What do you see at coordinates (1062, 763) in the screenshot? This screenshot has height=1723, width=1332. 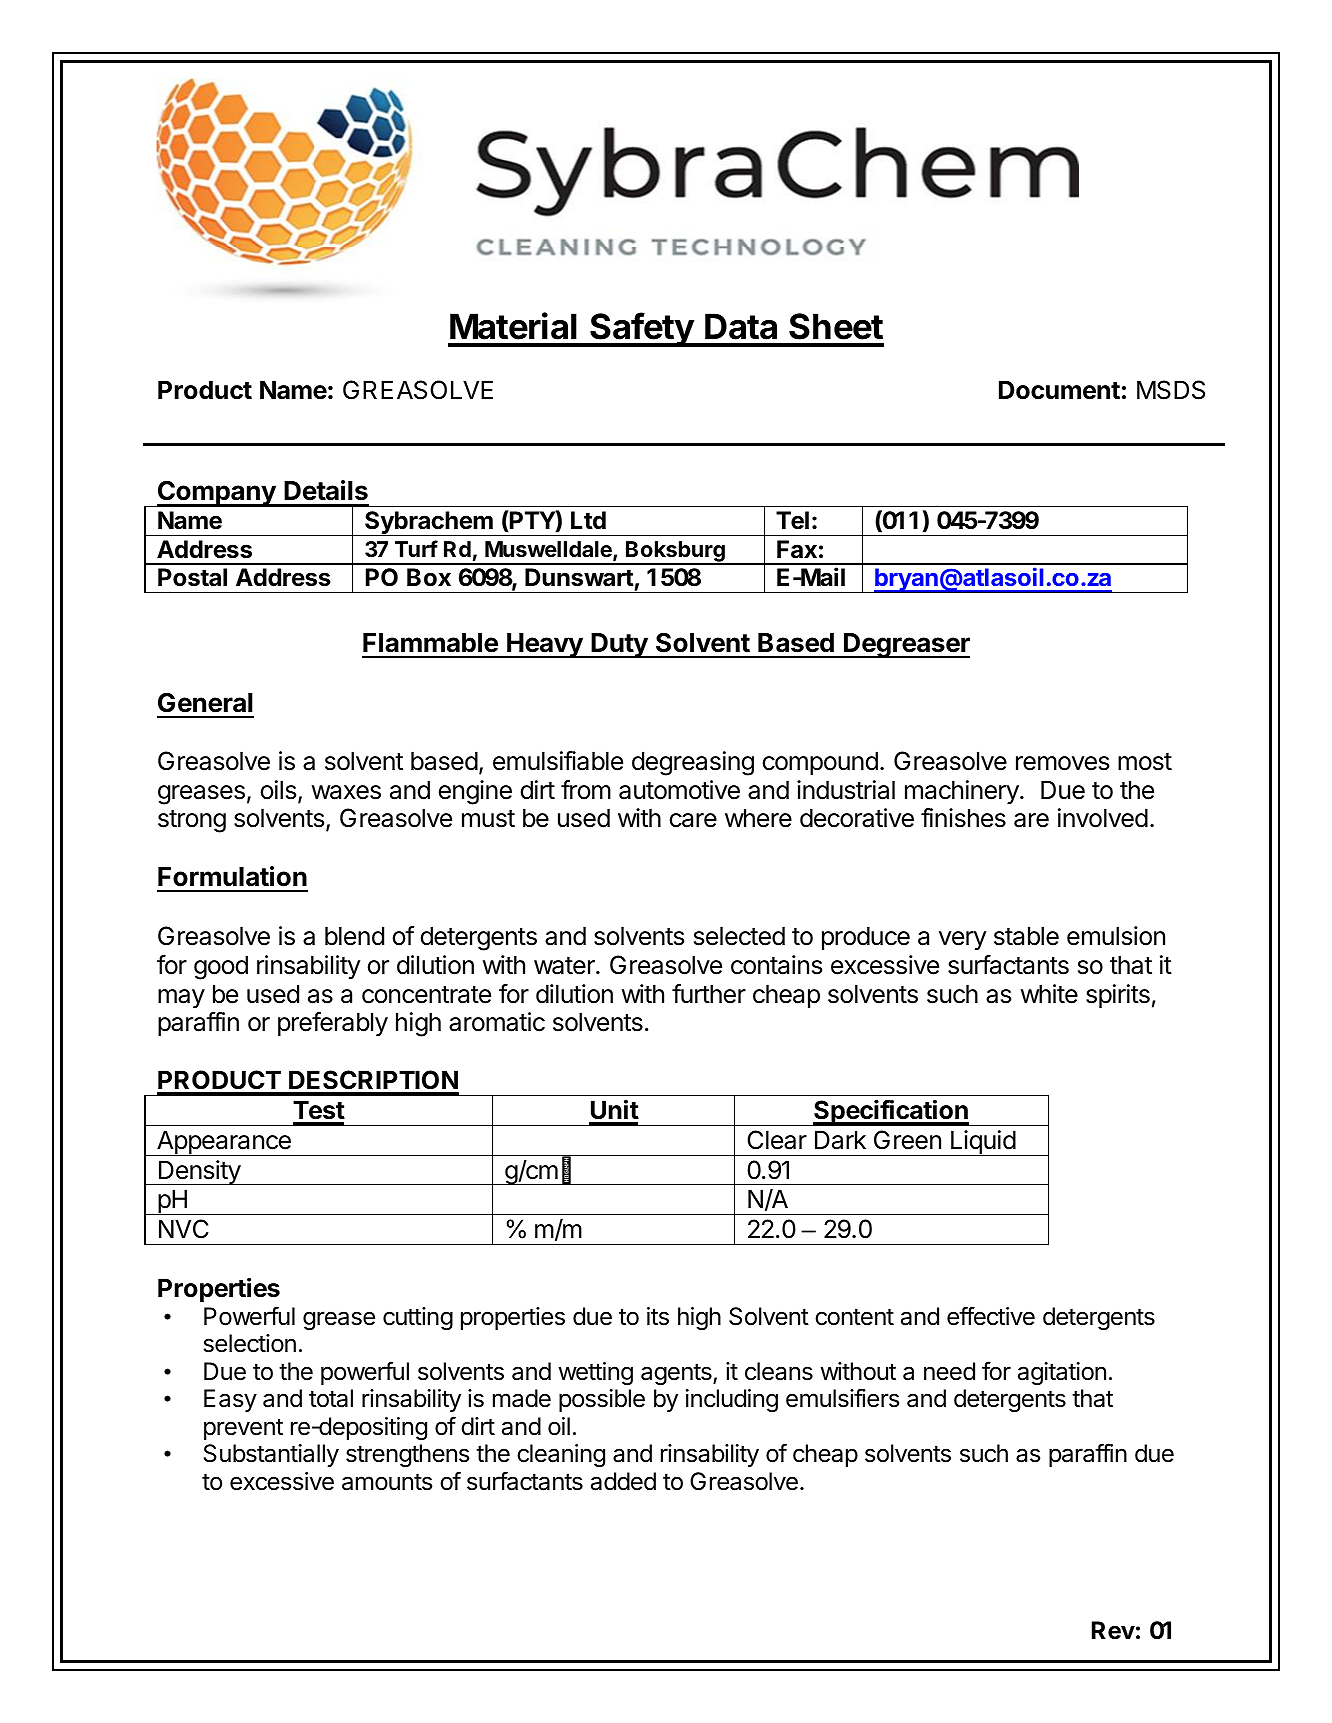 I see `removes` at bounding box center [1062, 763].
